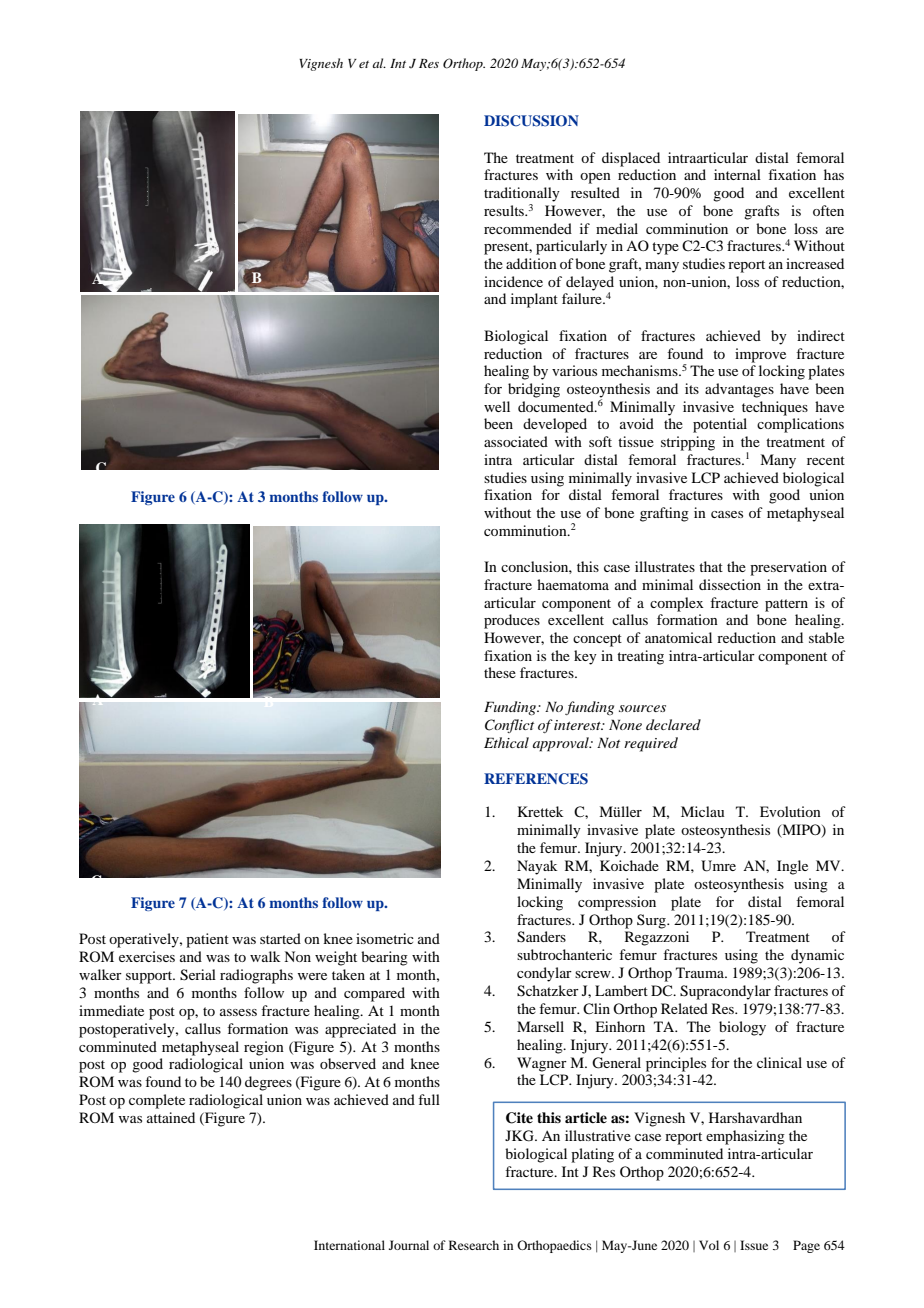  Describe the element at coordinates (474, 1245) in the page. I see `Research` at that location.
